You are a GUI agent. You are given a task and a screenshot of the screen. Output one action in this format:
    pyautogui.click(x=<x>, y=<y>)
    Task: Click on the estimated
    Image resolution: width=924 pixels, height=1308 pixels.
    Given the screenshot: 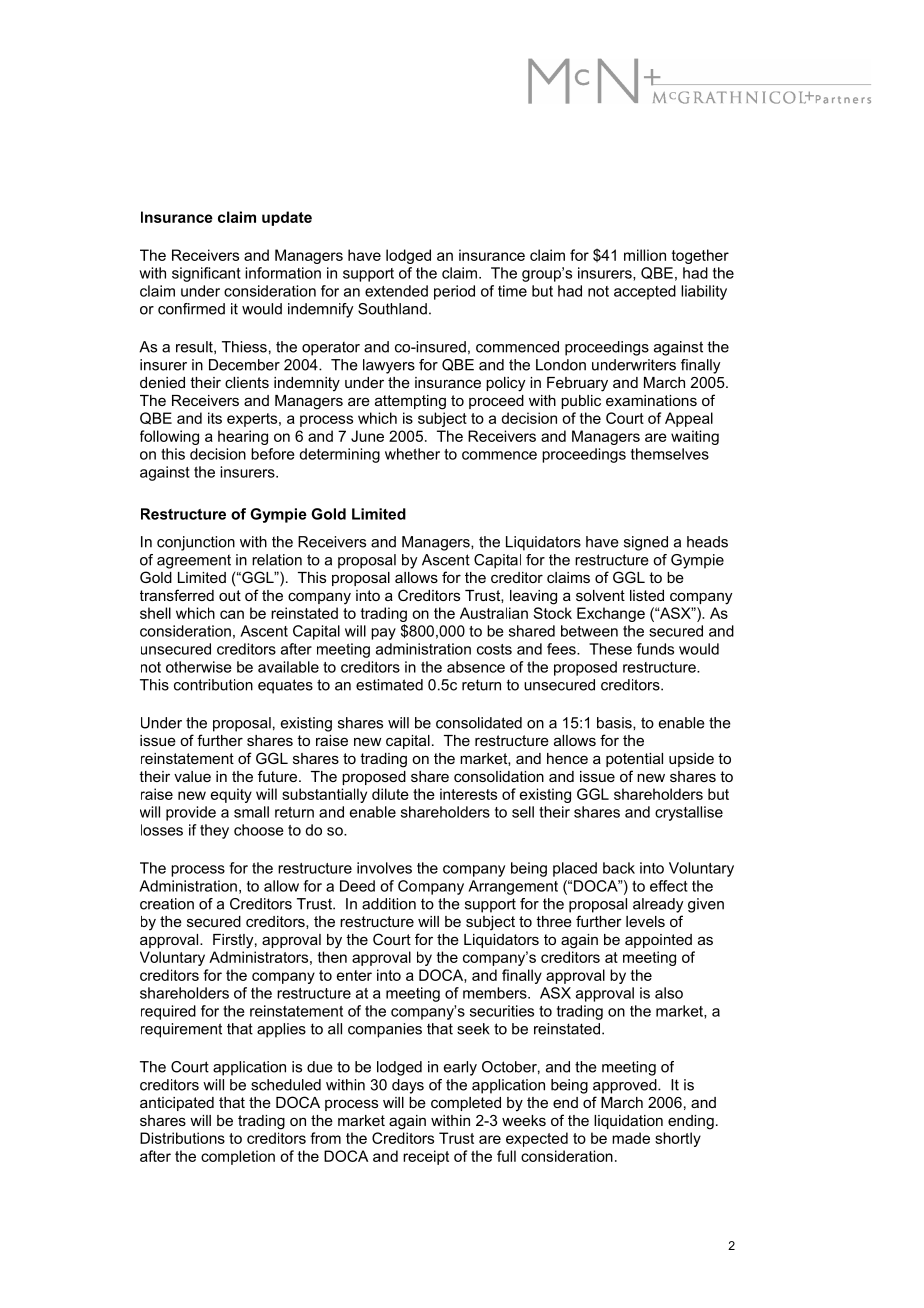 What is the action you would take?
    pyautogui.click(x=389, y=685)
